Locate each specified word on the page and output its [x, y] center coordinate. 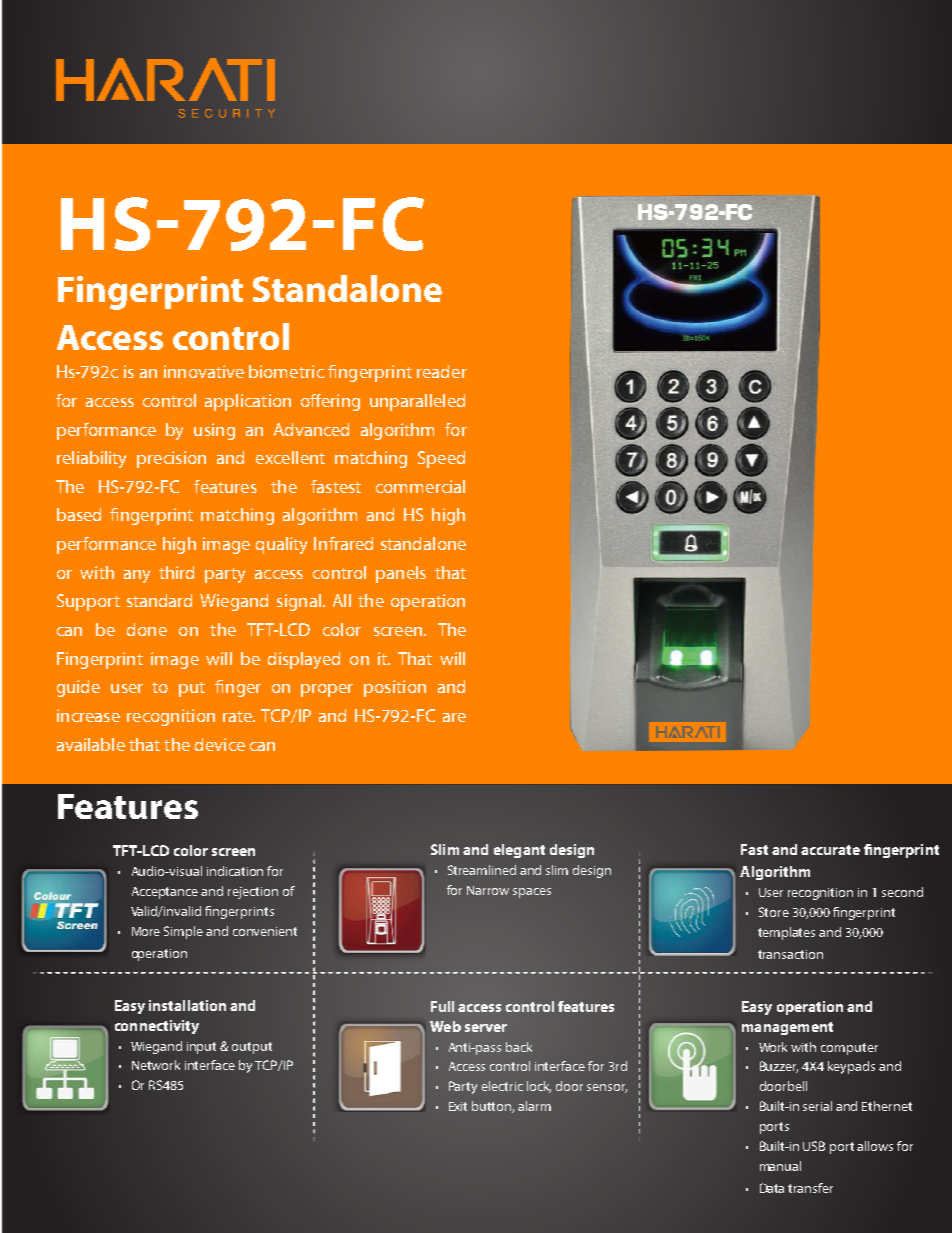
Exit [458, 1106]
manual [780, 1166]
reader [442, 371]
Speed [441, 459]
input [201, 1048]
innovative [204, 371]
